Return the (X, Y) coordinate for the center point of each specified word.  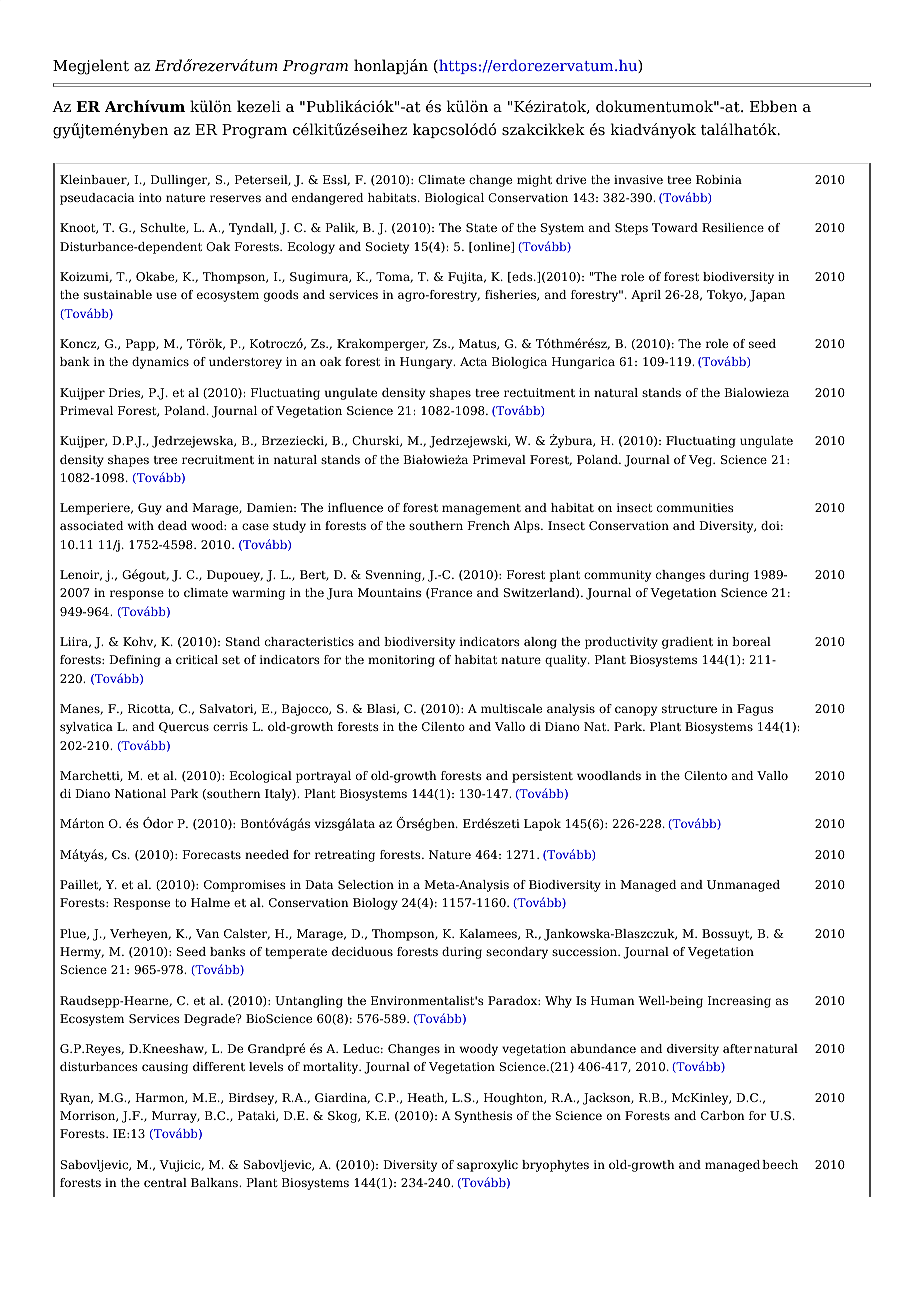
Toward (675, 227)
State (481, 227)
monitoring (401, 661)
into (150, 197)
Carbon (723, 1115)
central (165, 1182)
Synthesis (483, 1117)
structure (689, 709)
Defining (135, 661)
